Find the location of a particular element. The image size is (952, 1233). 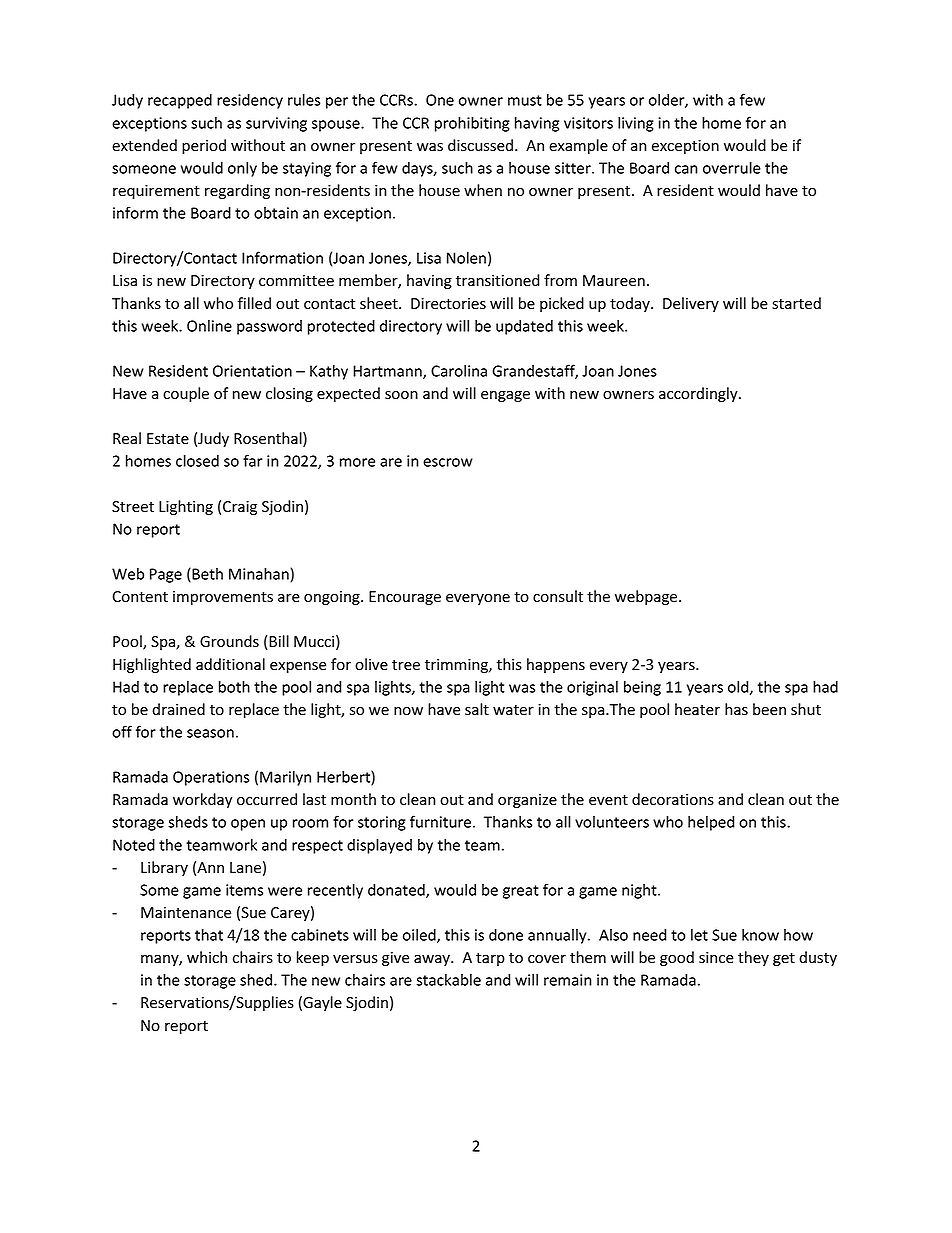

salt is located at coordinates (477, 709).
